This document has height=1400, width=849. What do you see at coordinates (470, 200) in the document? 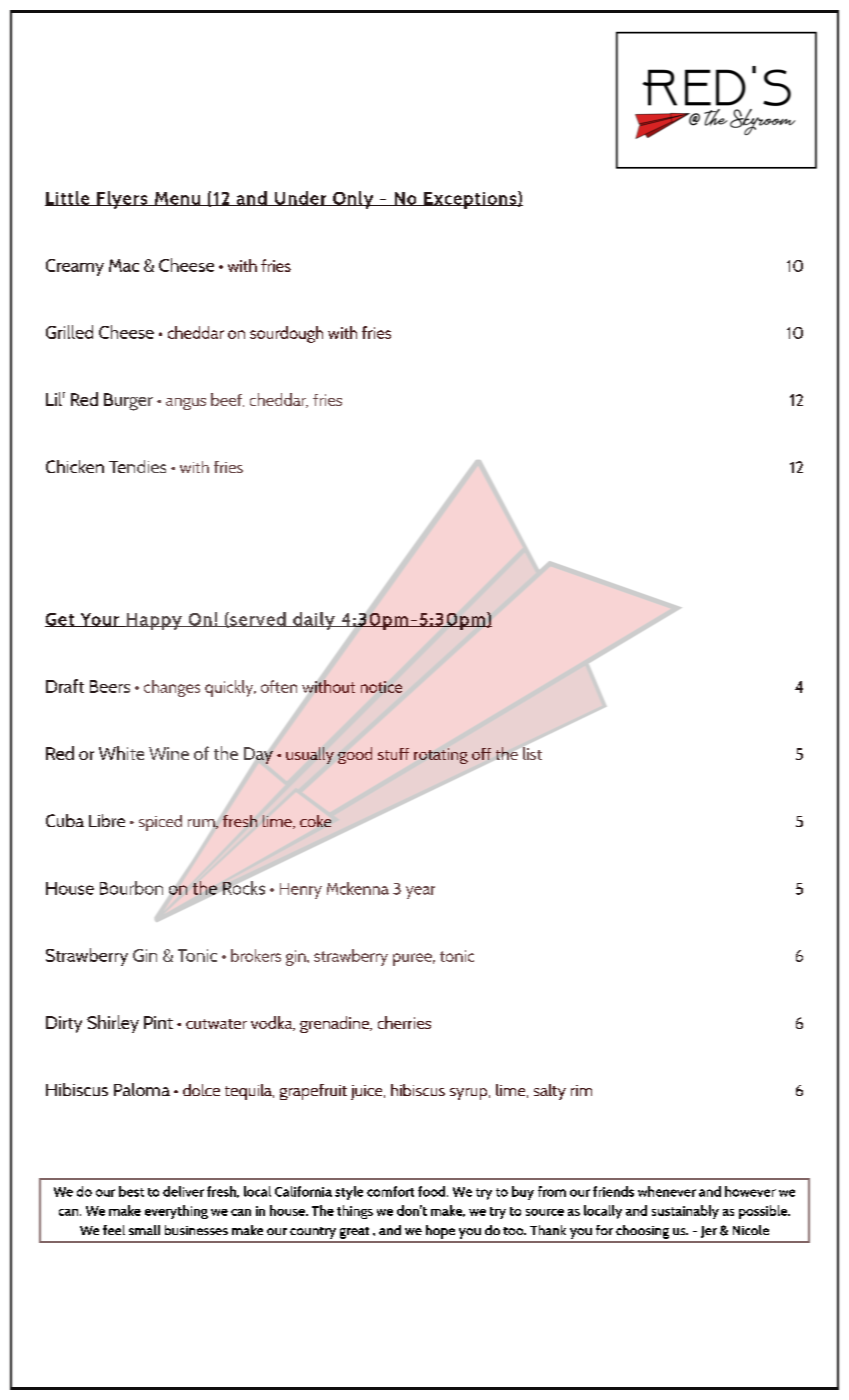
I see `Exceptions` at bounding box center [470, 200].
